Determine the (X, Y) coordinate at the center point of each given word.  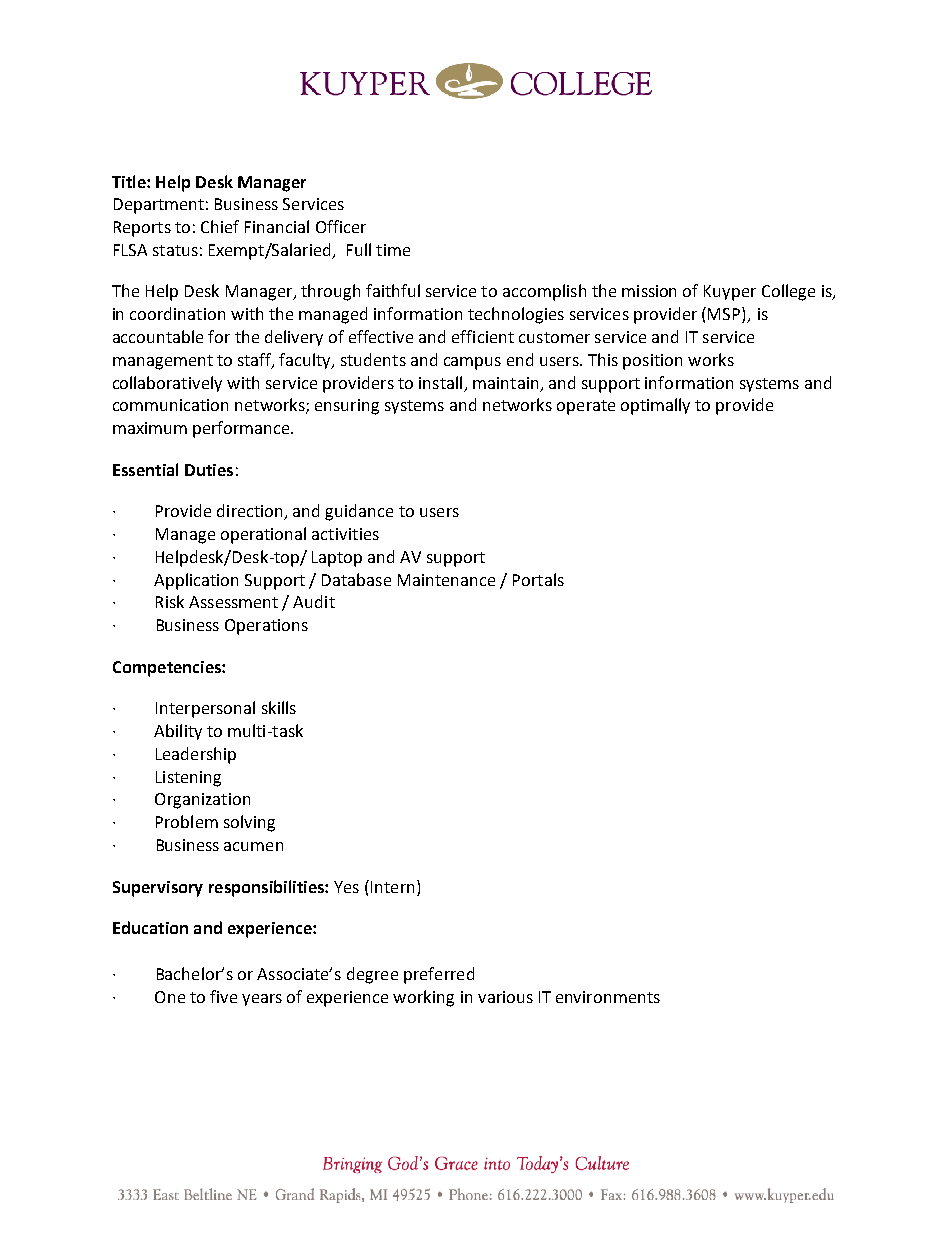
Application (196, 581)
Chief (220, 226)
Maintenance (446, 580)
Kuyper (730, 293)
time (393, 250)
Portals (538, 579)
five (223, 996)
